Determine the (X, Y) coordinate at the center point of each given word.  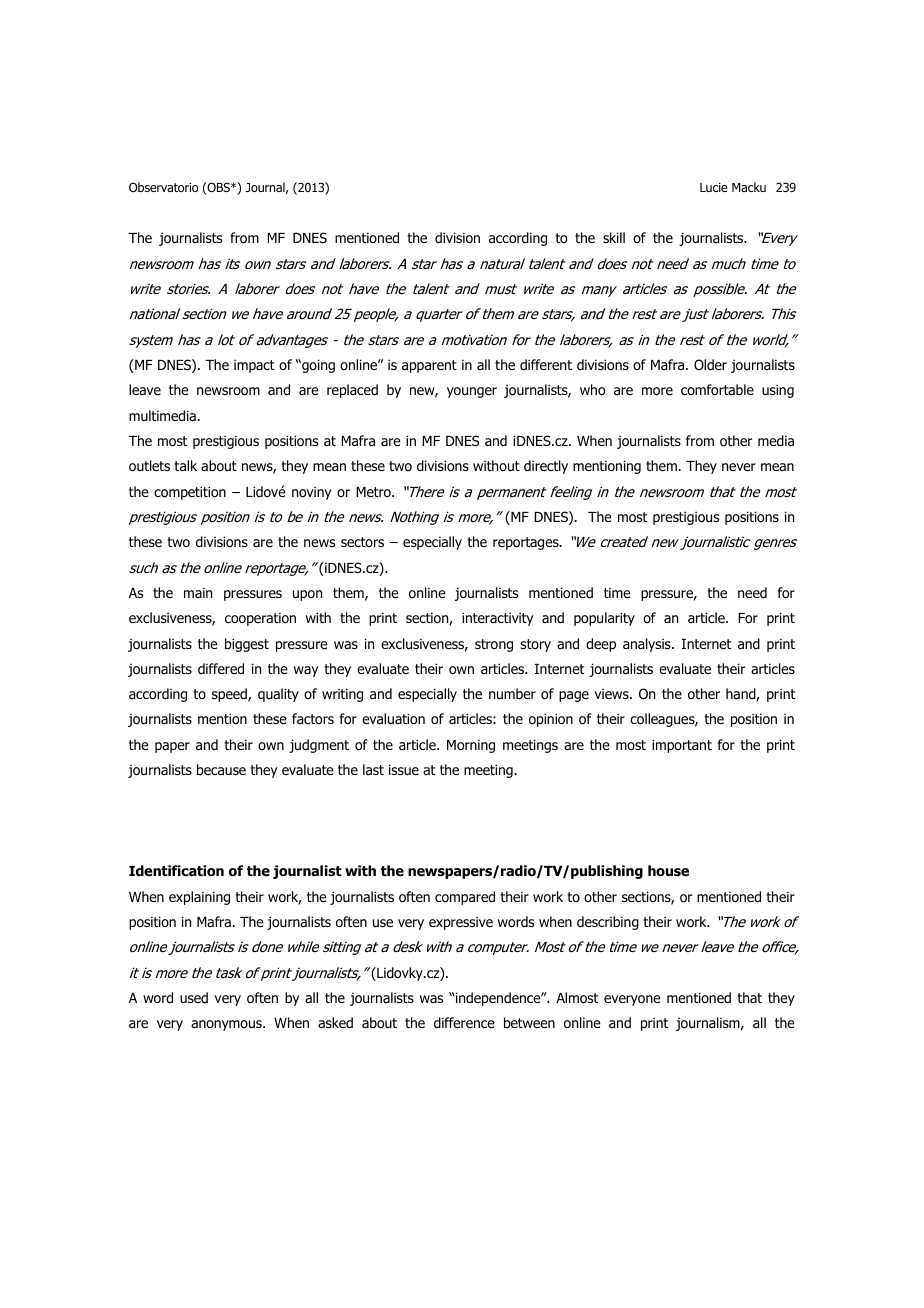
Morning (471, 746)
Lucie (713, 187)
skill (614, 237)
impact (254, 366)
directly (546, 467)
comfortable (717, 389)
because (221, 769)
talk (185, 465)
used (194, 997)
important (682, 746)
